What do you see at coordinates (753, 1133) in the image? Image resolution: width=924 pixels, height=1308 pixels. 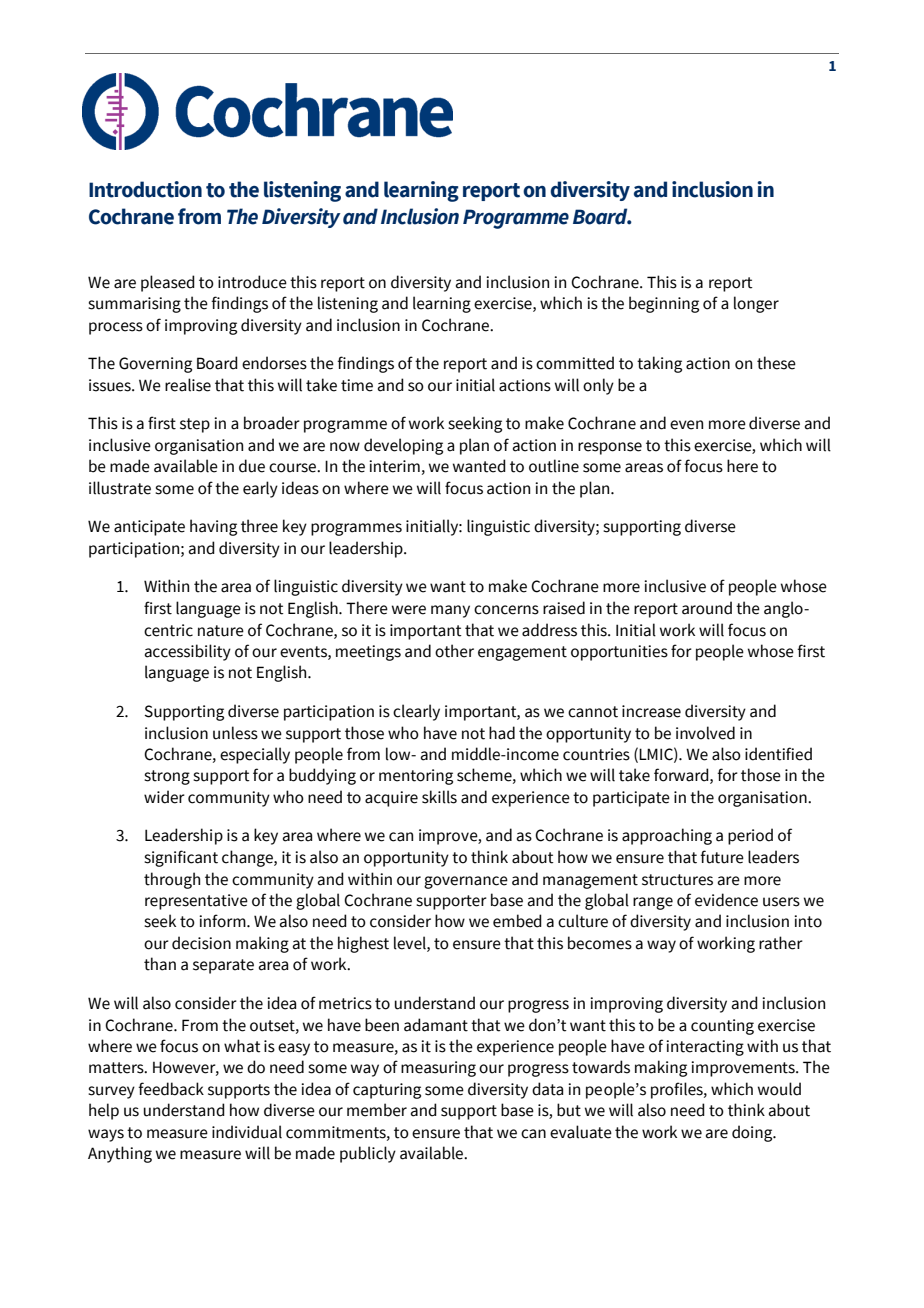 I see `doing` at bounding box center [753, 1133].
